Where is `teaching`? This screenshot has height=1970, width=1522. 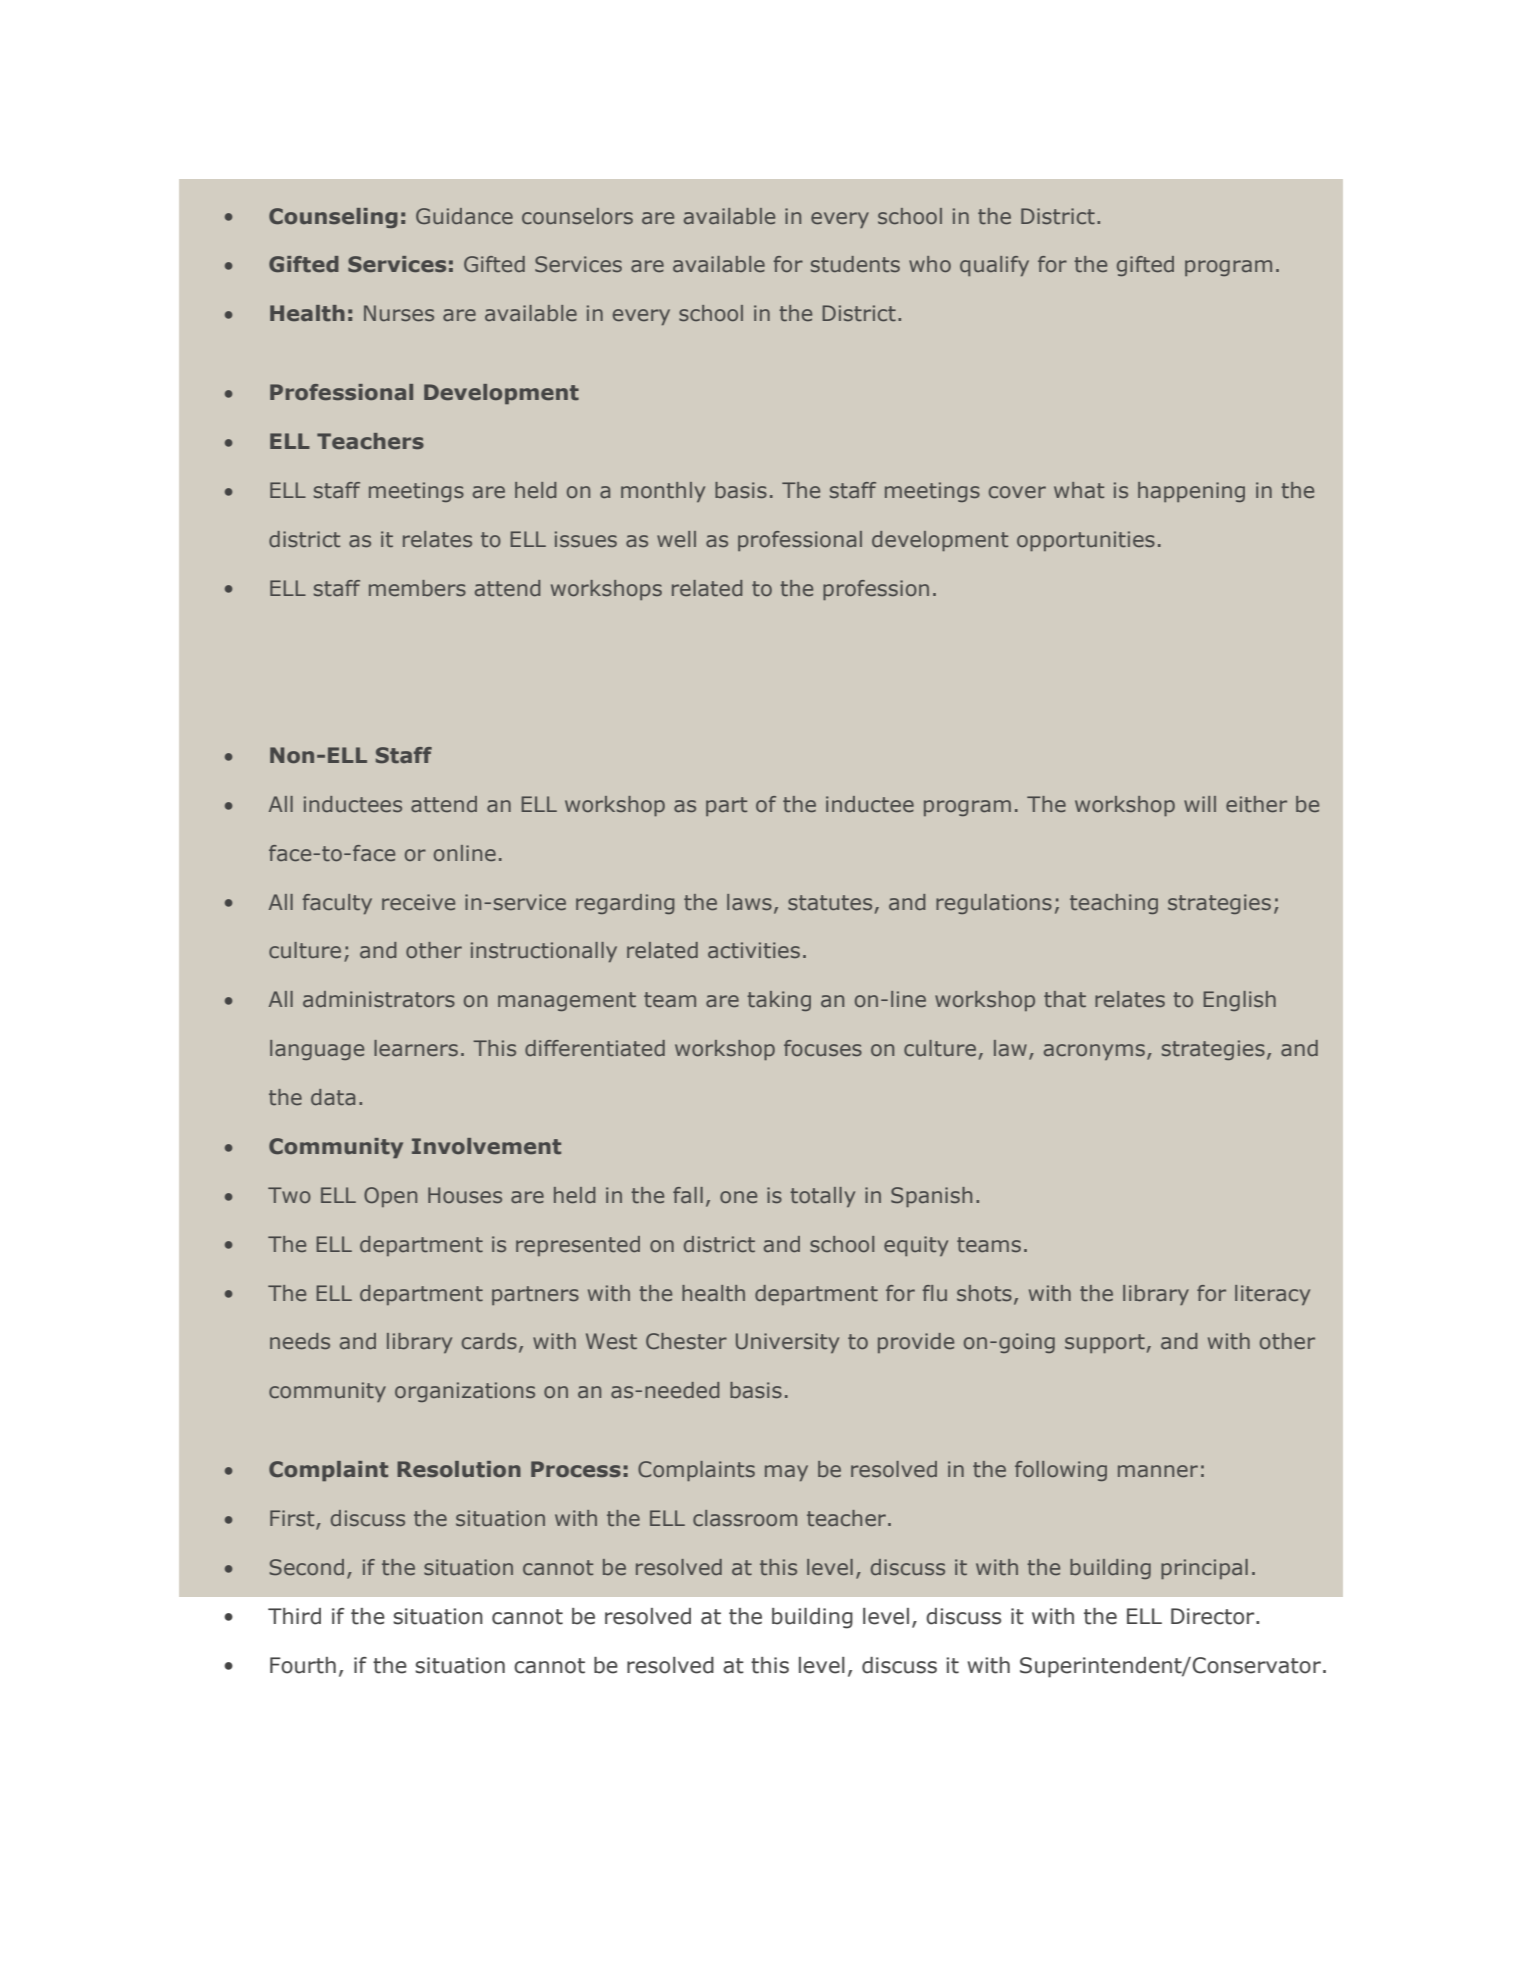
teaching is located at coordinates (1114, 904).
